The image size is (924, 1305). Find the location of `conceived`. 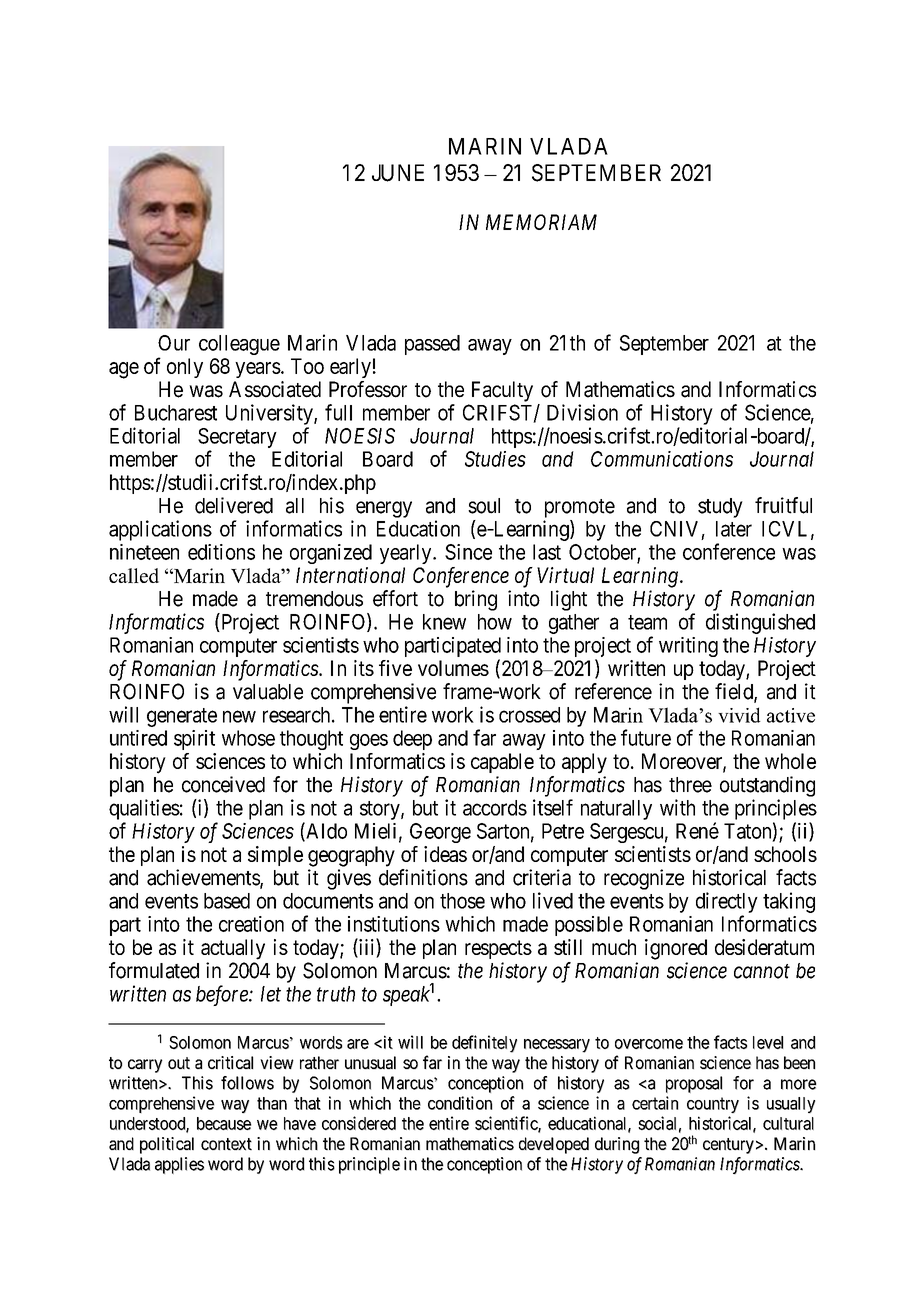

conceived is located at coordinates (223, 784).
